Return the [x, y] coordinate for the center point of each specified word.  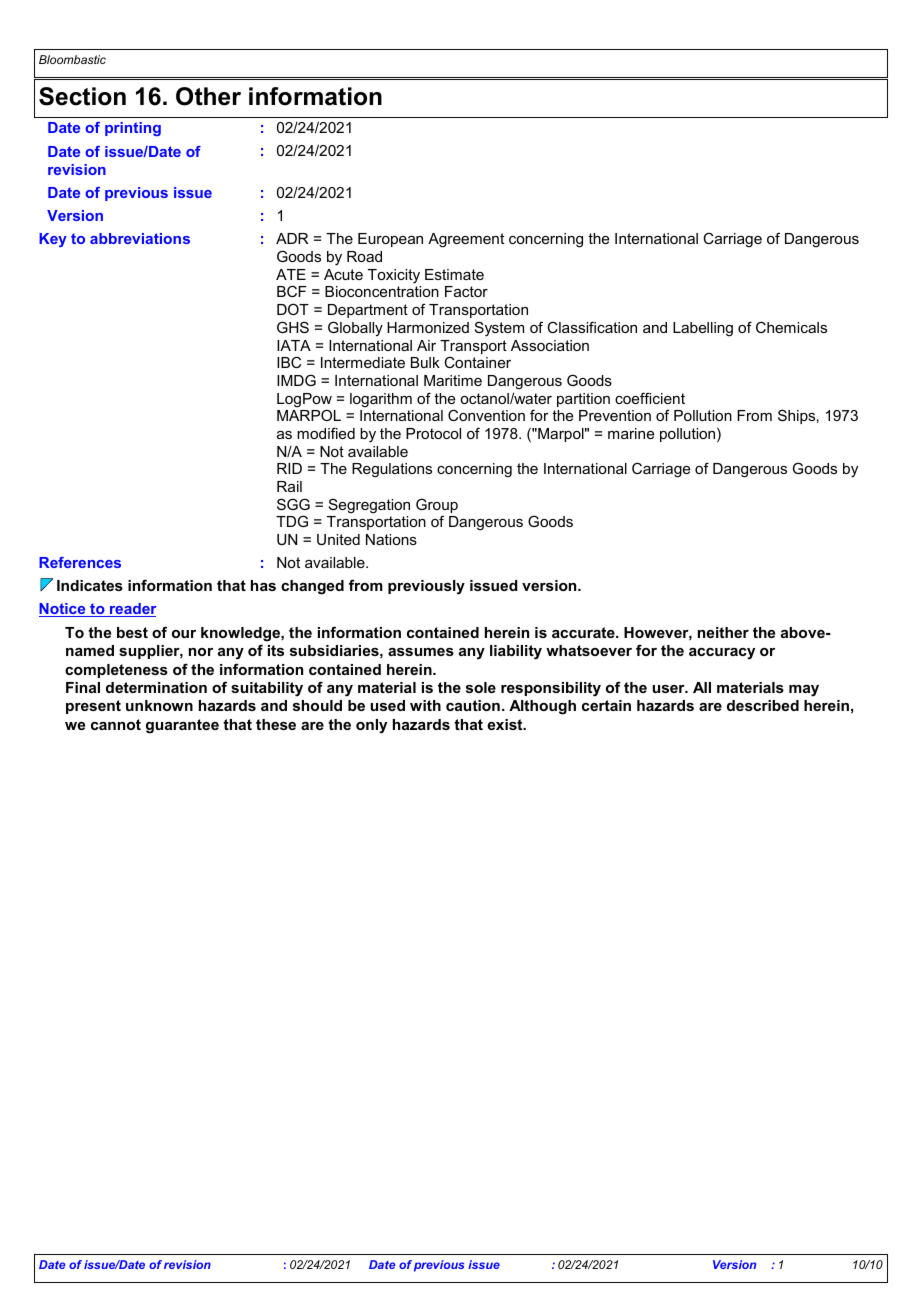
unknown [159, 705]
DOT [293, 309]
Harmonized [428, 327]
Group [437, 507]
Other [208, 96]
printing [133, 129]
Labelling [703, 329]
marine [631, 433]
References [80, 562]
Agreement [466, 240]
